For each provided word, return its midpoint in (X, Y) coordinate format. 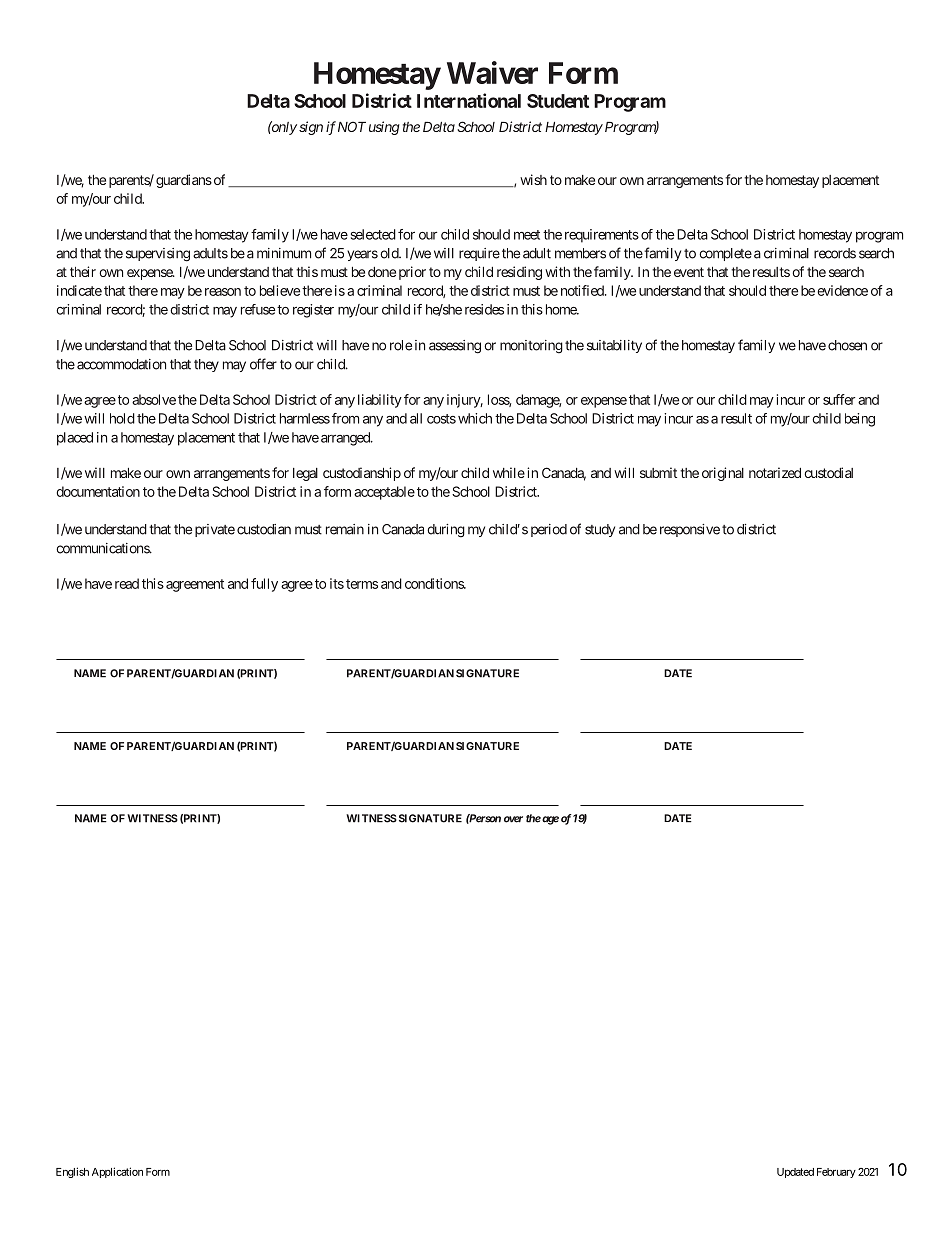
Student (558, 101)
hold (122, 418)
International (469, 100)
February (836, 1173)
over (513, 819)
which (475, 418)
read (127, 583)
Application (117, 1172)
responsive (690, 530)
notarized (775, 472)
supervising (158, 255)
